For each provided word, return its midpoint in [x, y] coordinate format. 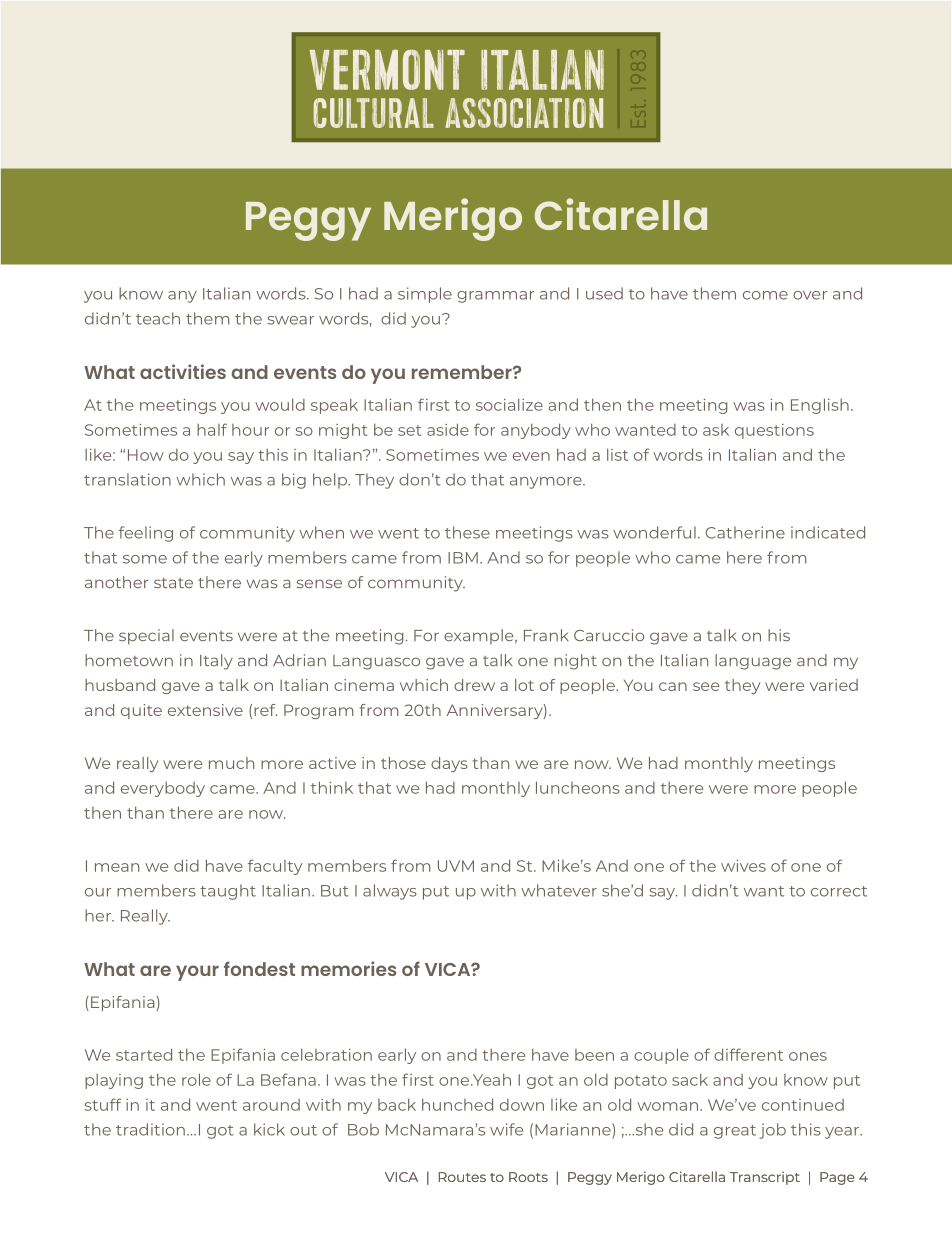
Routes [462, 1177]
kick [269, 1129]
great [735, 1132]
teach [158, 318]
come [765, 295]
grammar [495, 297]
